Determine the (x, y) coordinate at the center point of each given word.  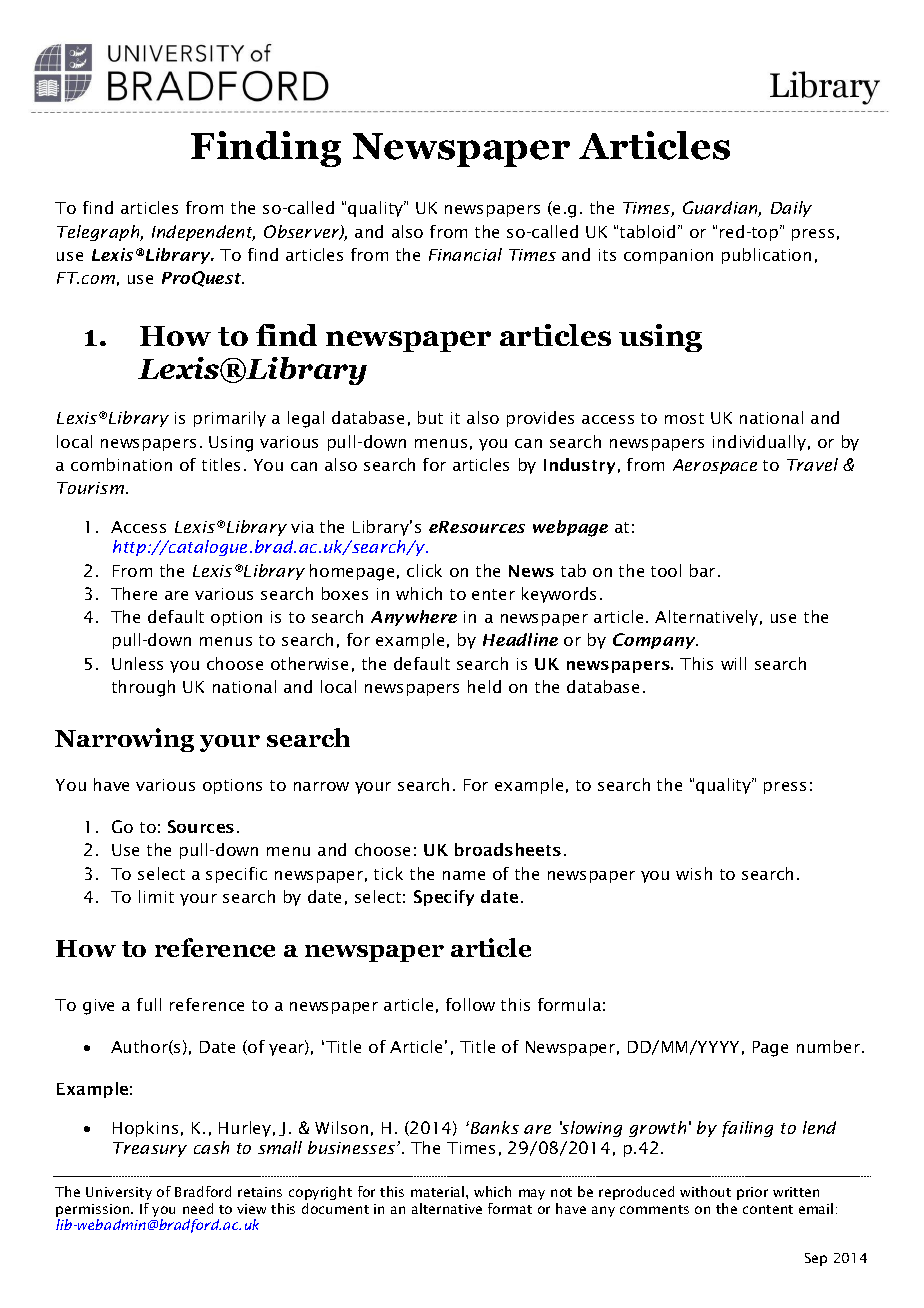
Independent (203, 233)
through (143, 688)
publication (766, 256)
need (198, 1208)
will (733, 663)
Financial (465, 254)
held (484, 686)
